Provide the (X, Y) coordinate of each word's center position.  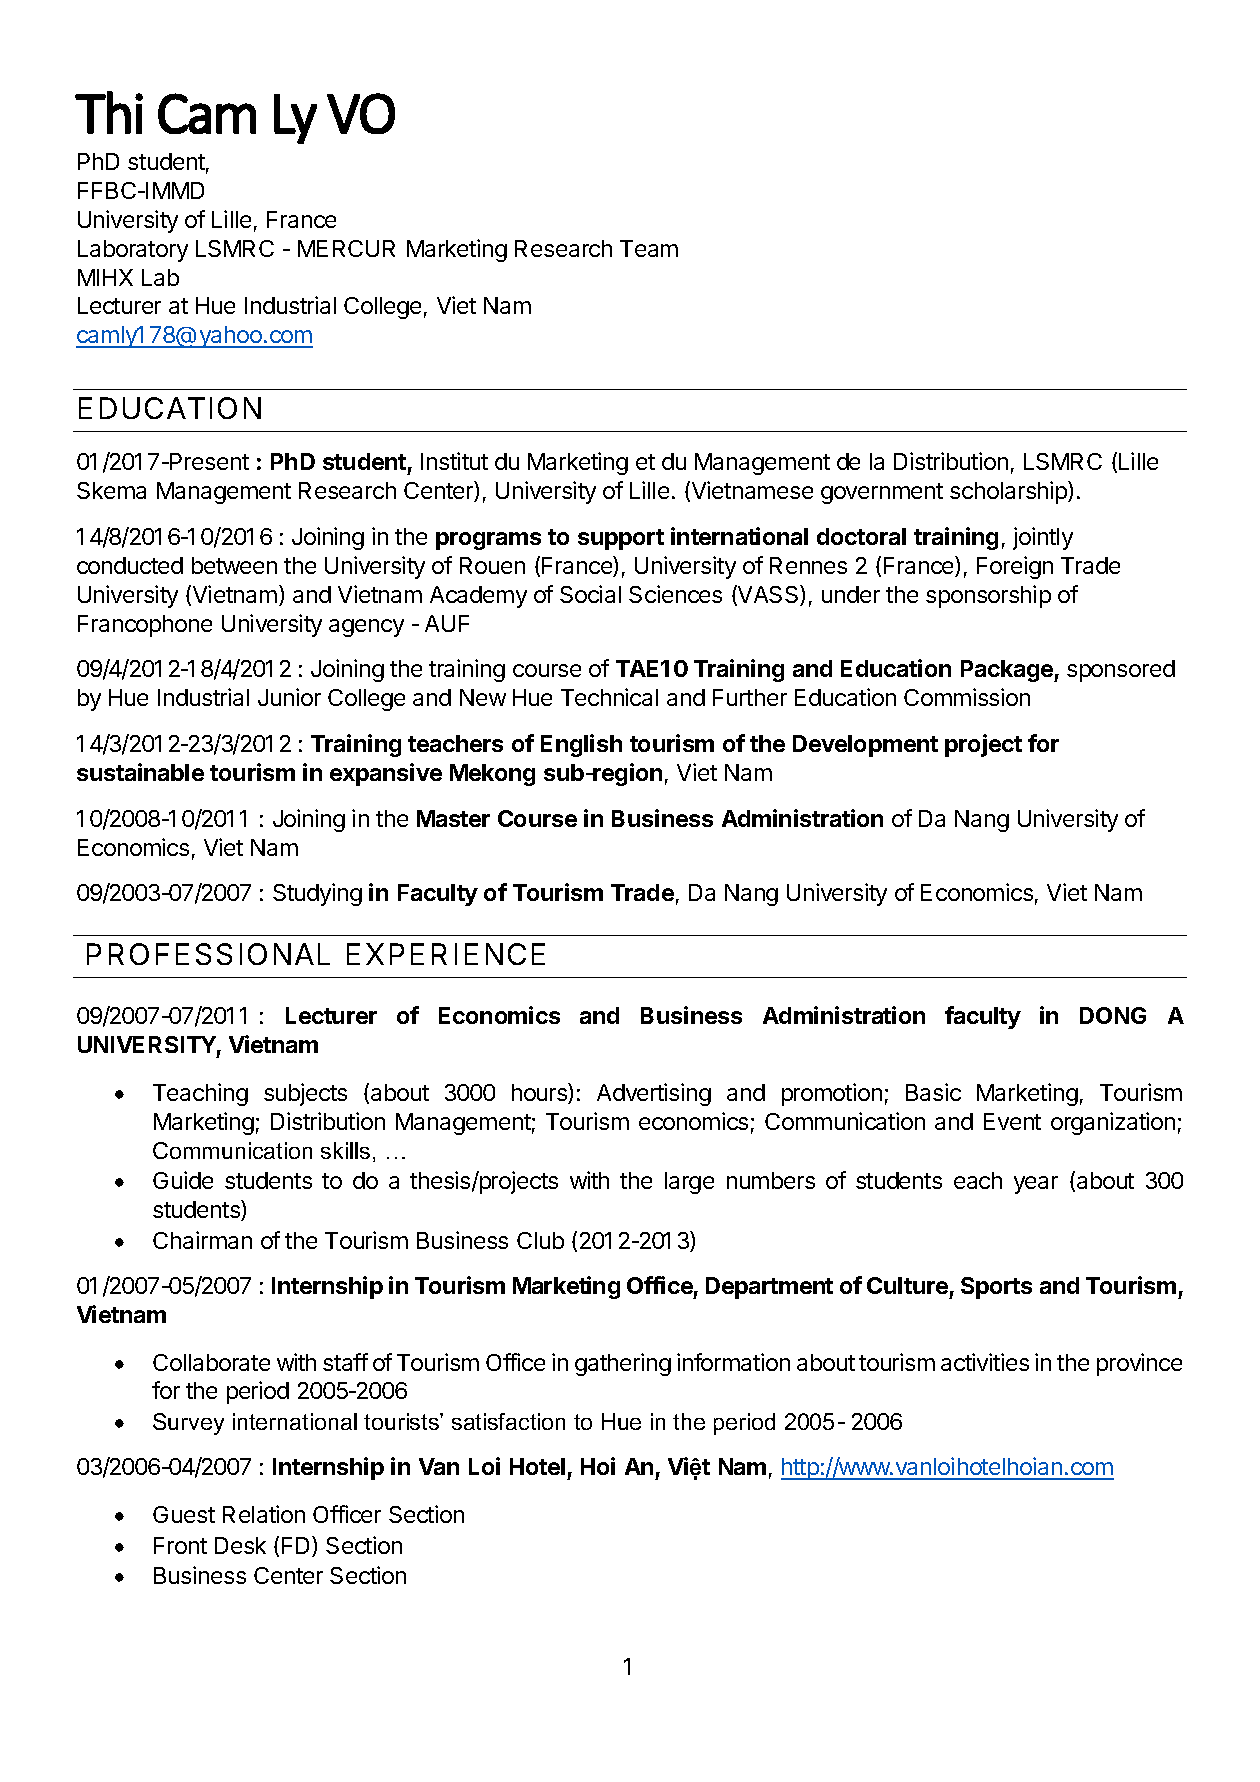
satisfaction (508, 1421)
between (234, 565)
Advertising (654, 1094)
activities (985, 1362)
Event (1012, 1121)
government (882, 493)
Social (590, 594)
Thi (109, 112)
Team (649, 248)
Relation (264, 1514)
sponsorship (988, 596)
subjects (305, 1094)
